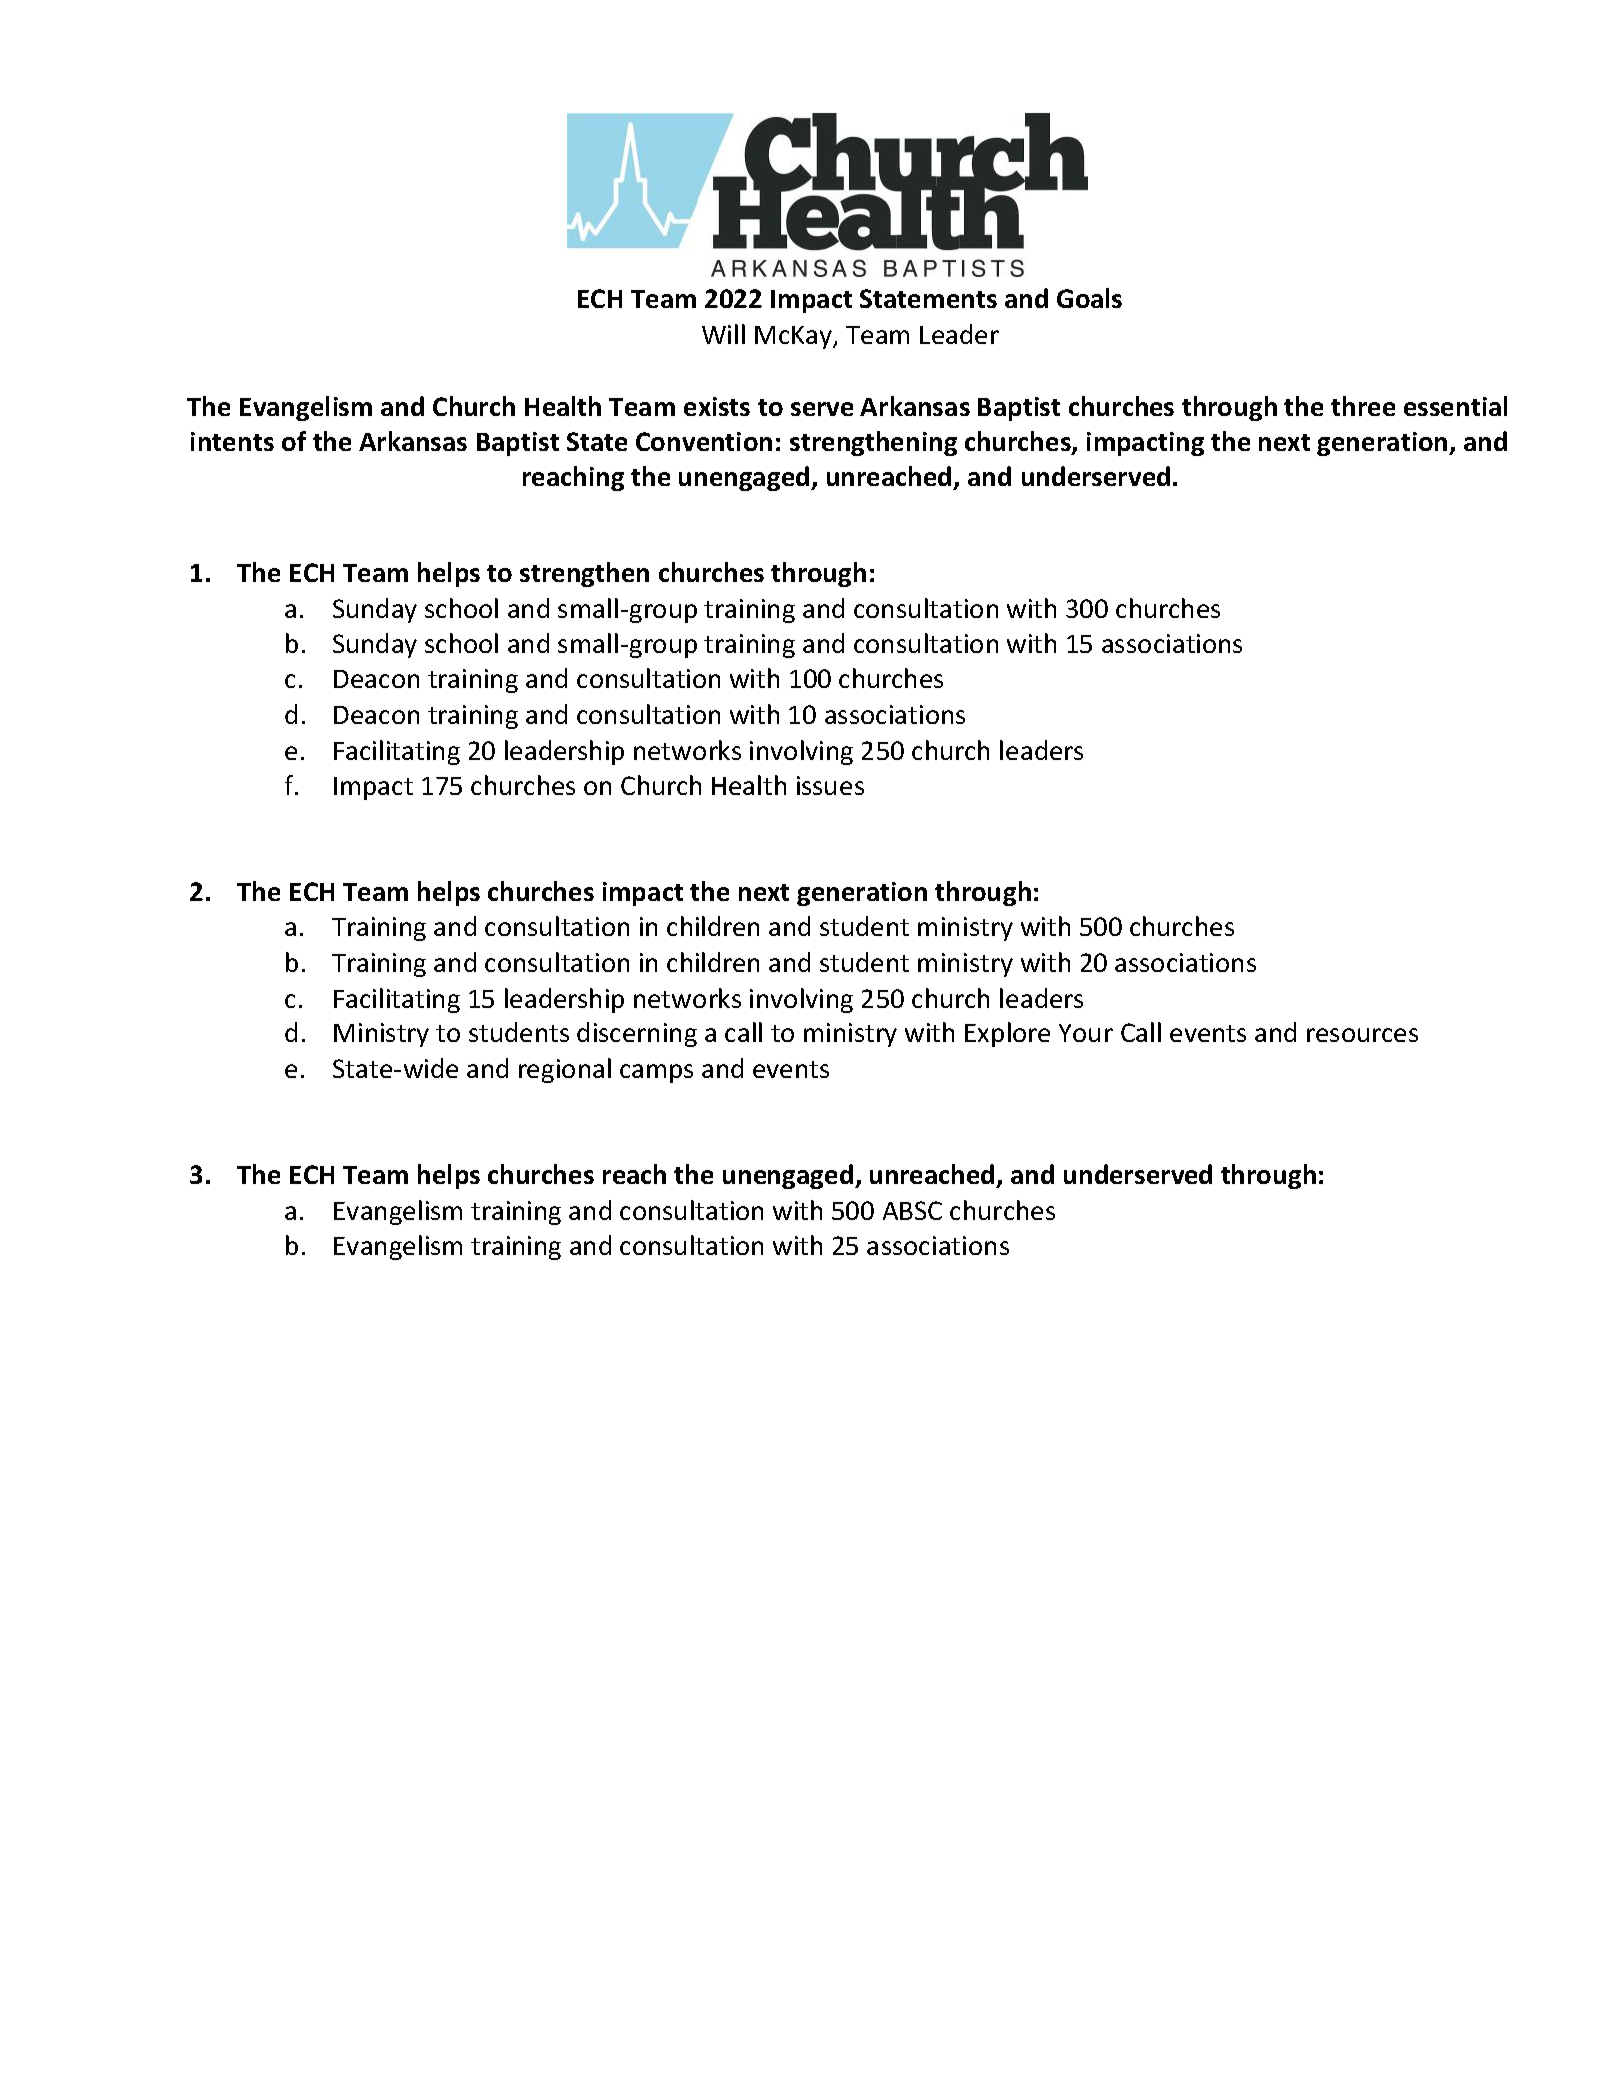 This screenshot has height=2088, width=1614. I want to click on essential, so click(1455, 406).
